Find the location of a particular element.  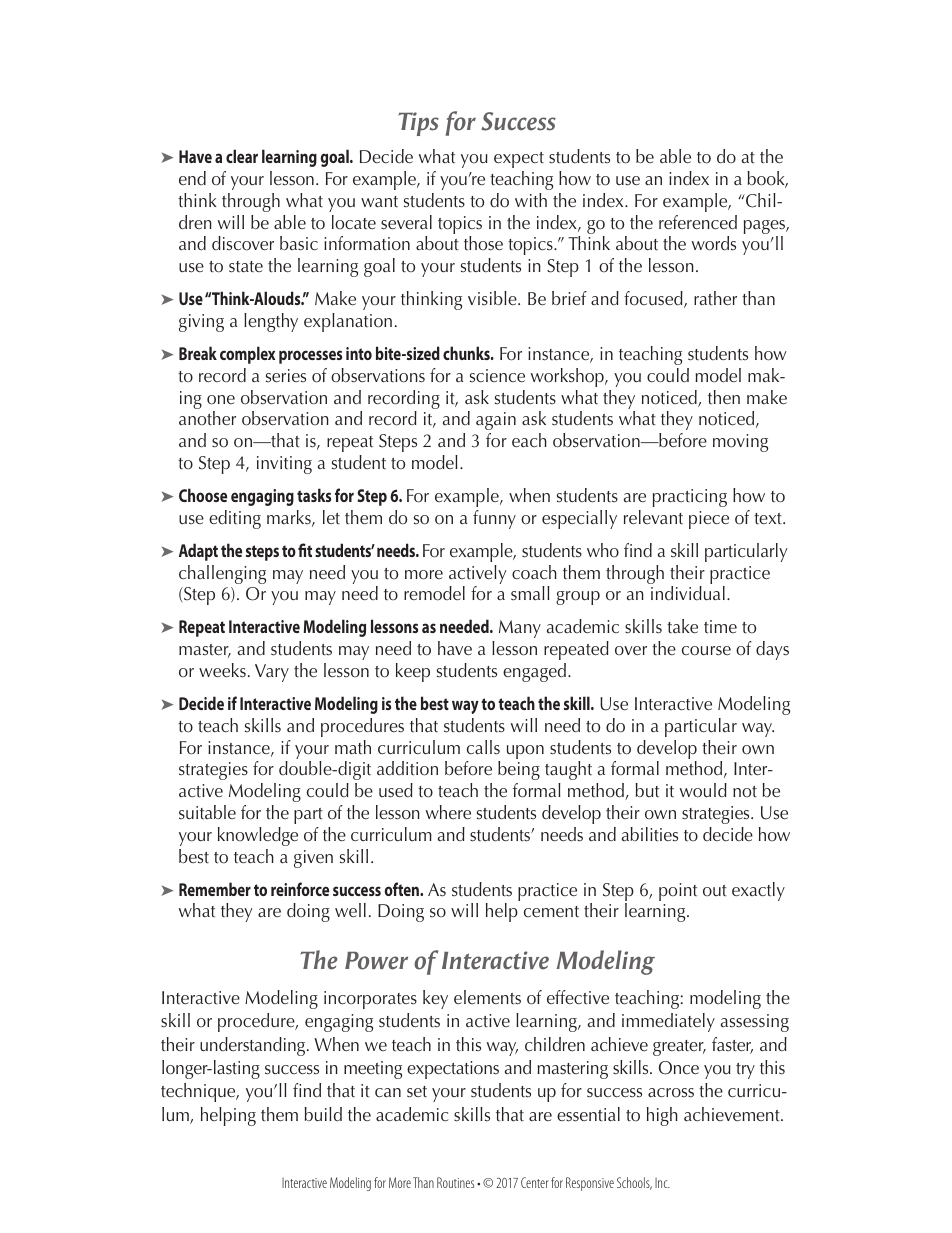

Tips is located at coordinates (418, 124).
